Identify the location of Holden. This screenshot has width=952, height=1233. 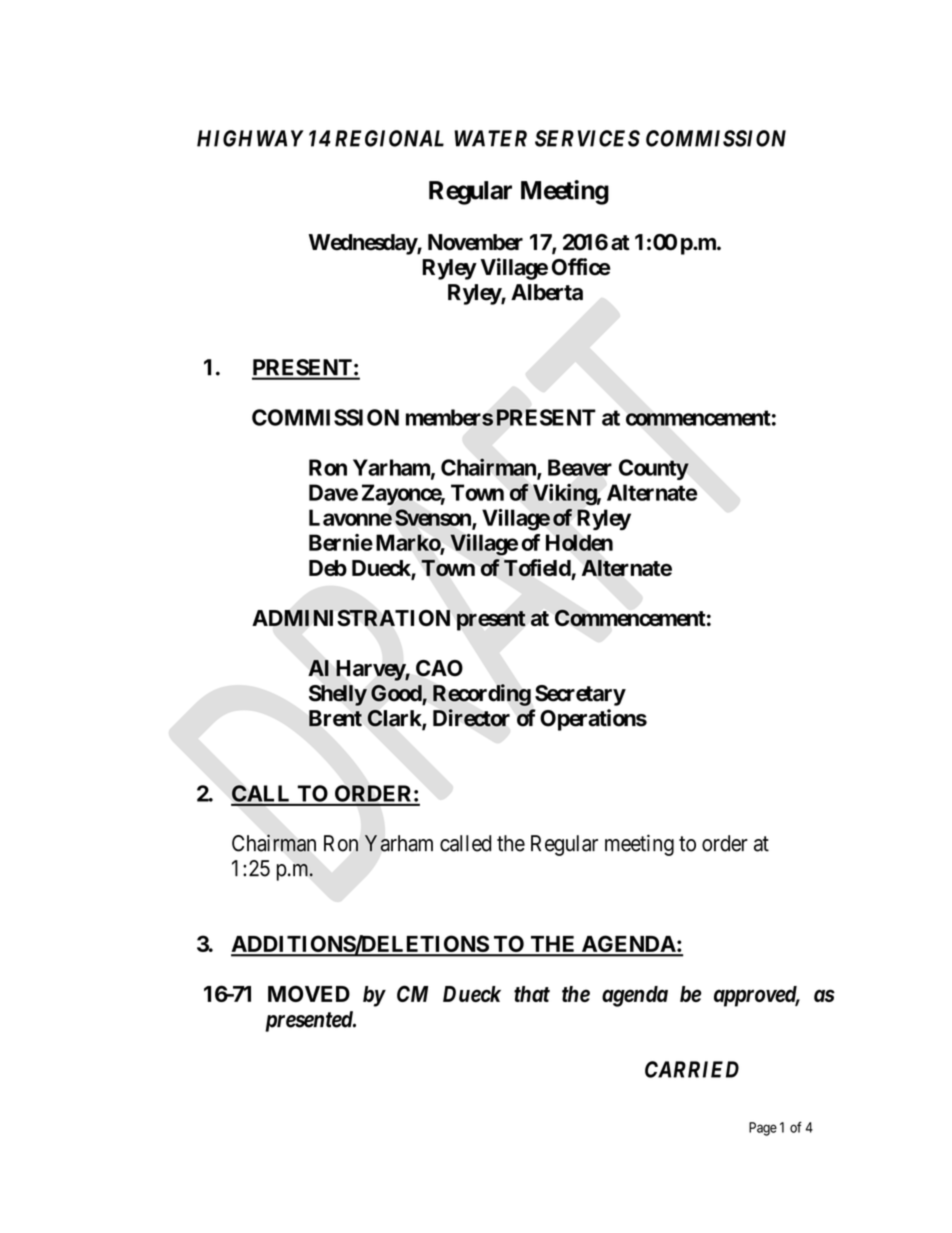
(579, 542).
